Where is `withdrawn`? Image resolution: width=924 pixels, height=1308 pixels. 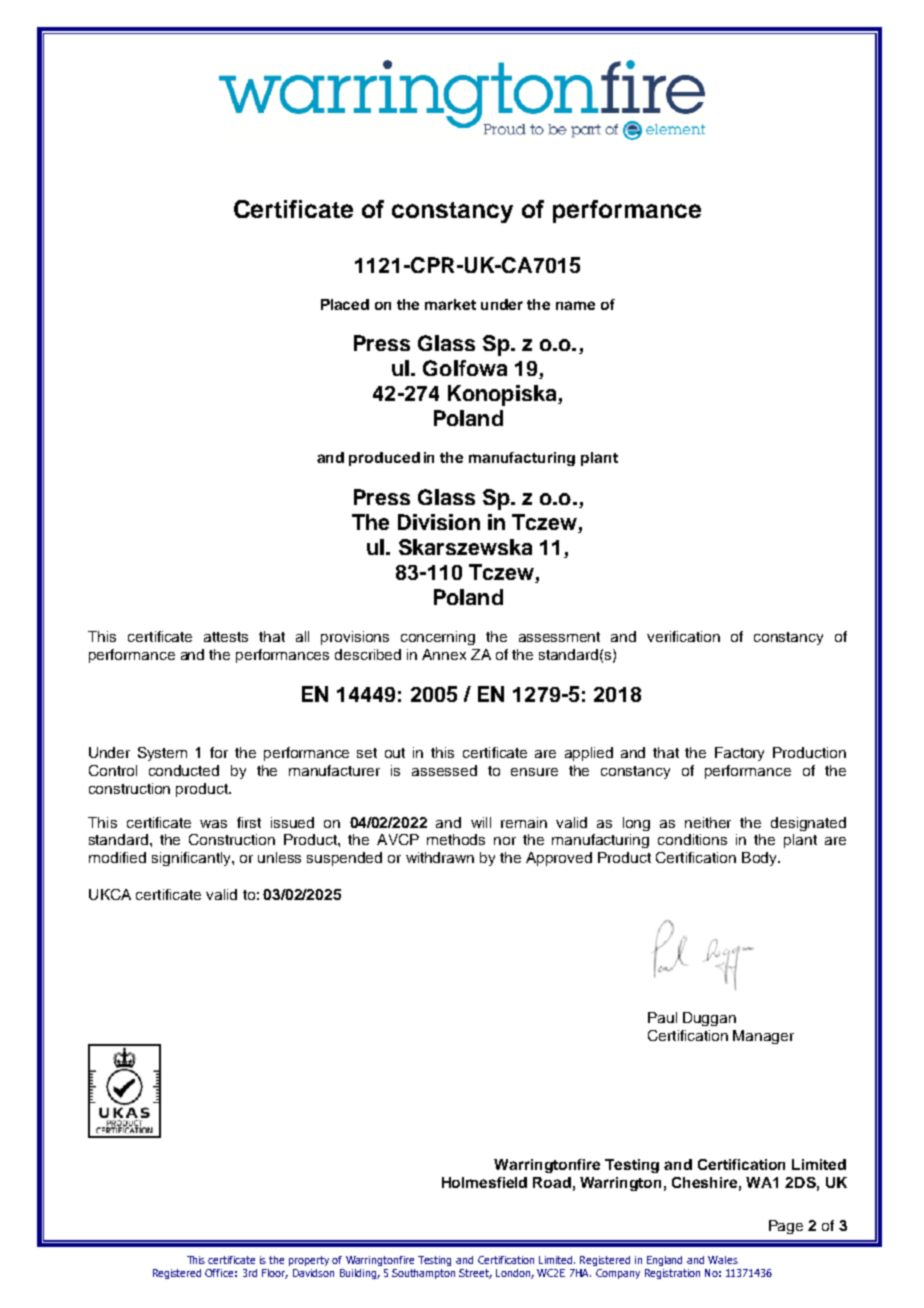 withdrawn is located at coordinates (440, 857).
